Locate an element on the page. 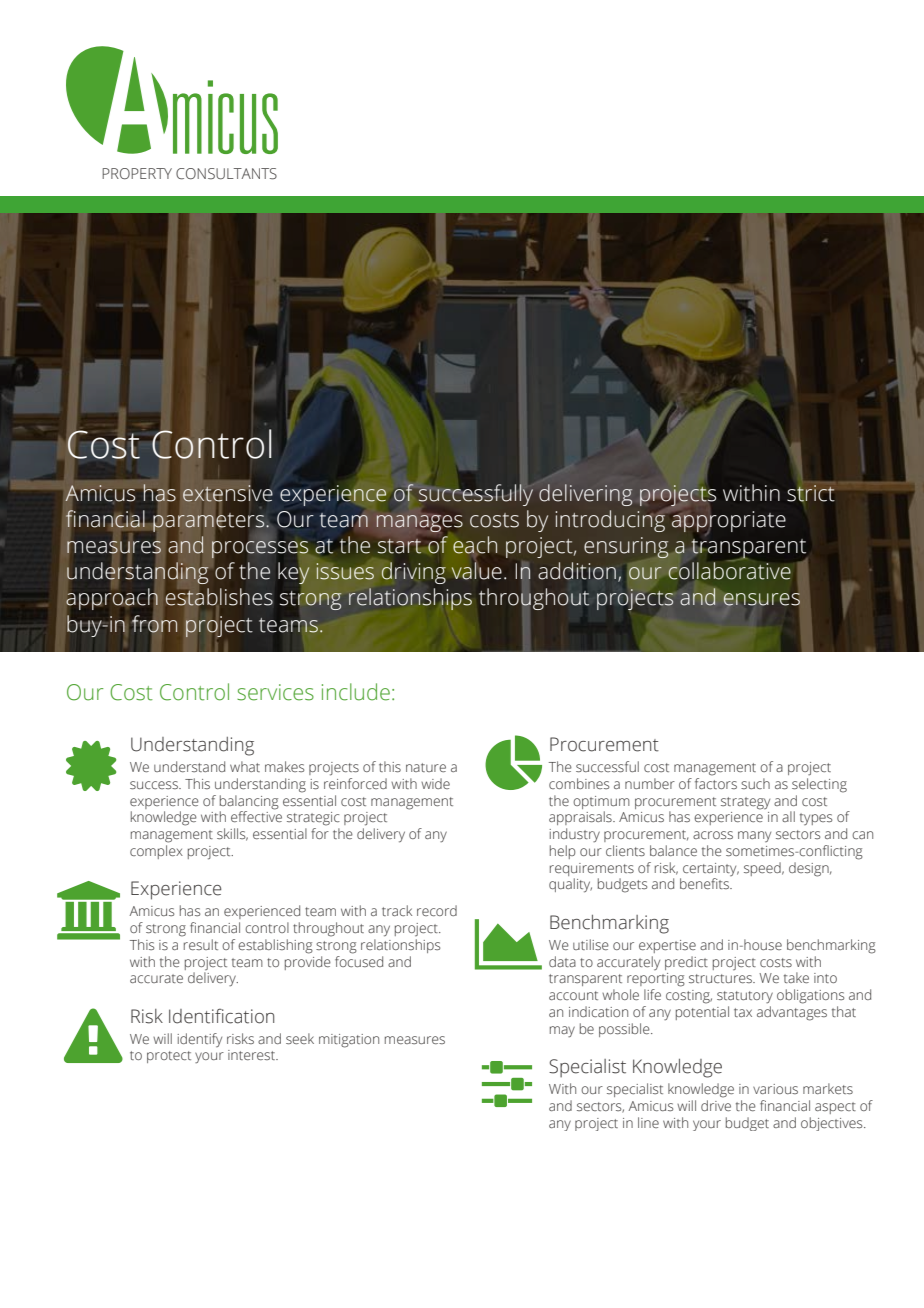 The image size is (924, 1308). appropriate is located at coordinates (728, 522).
